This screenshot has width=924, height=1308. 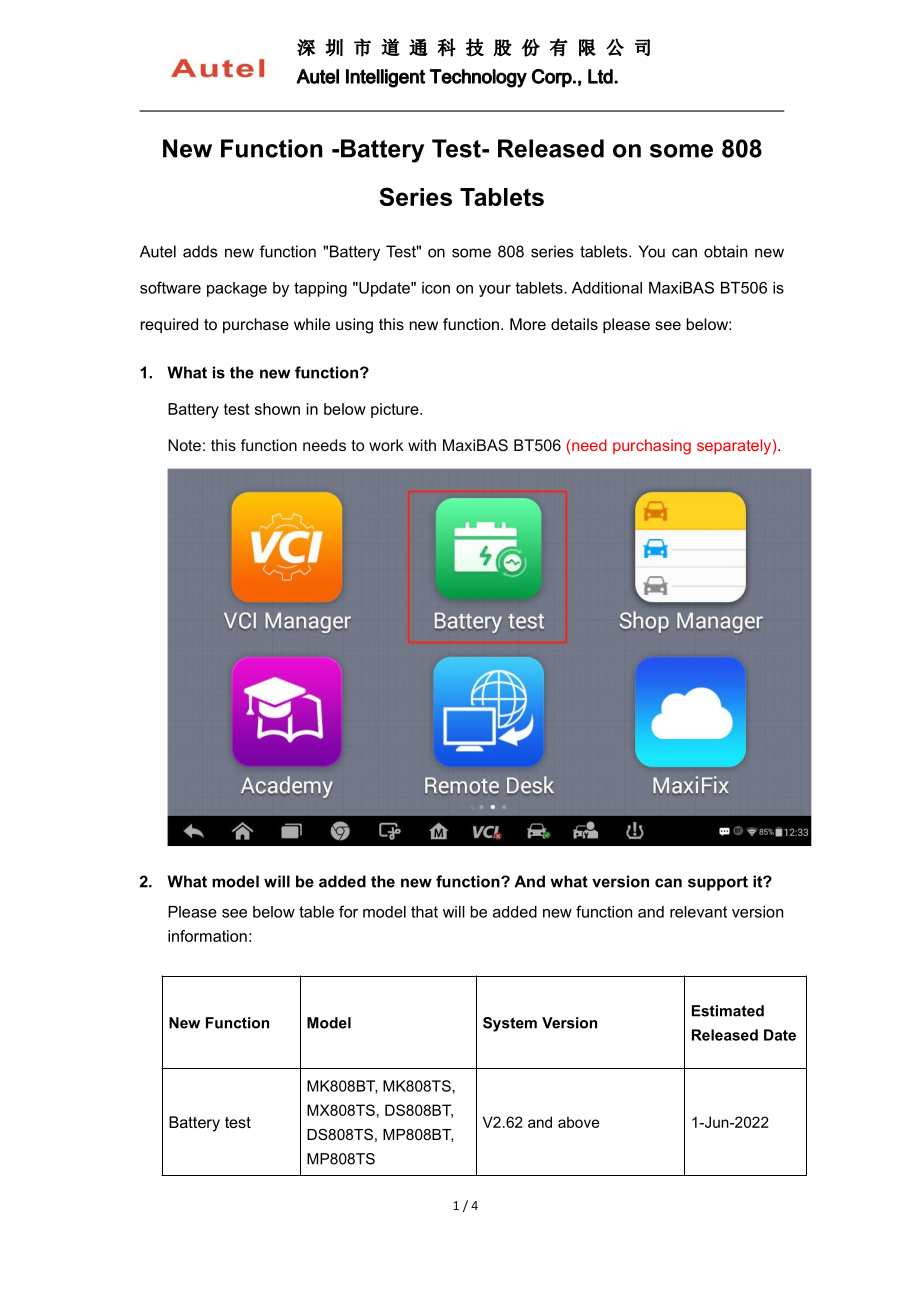 I want to click on System, so click(x=510, y=1024).
